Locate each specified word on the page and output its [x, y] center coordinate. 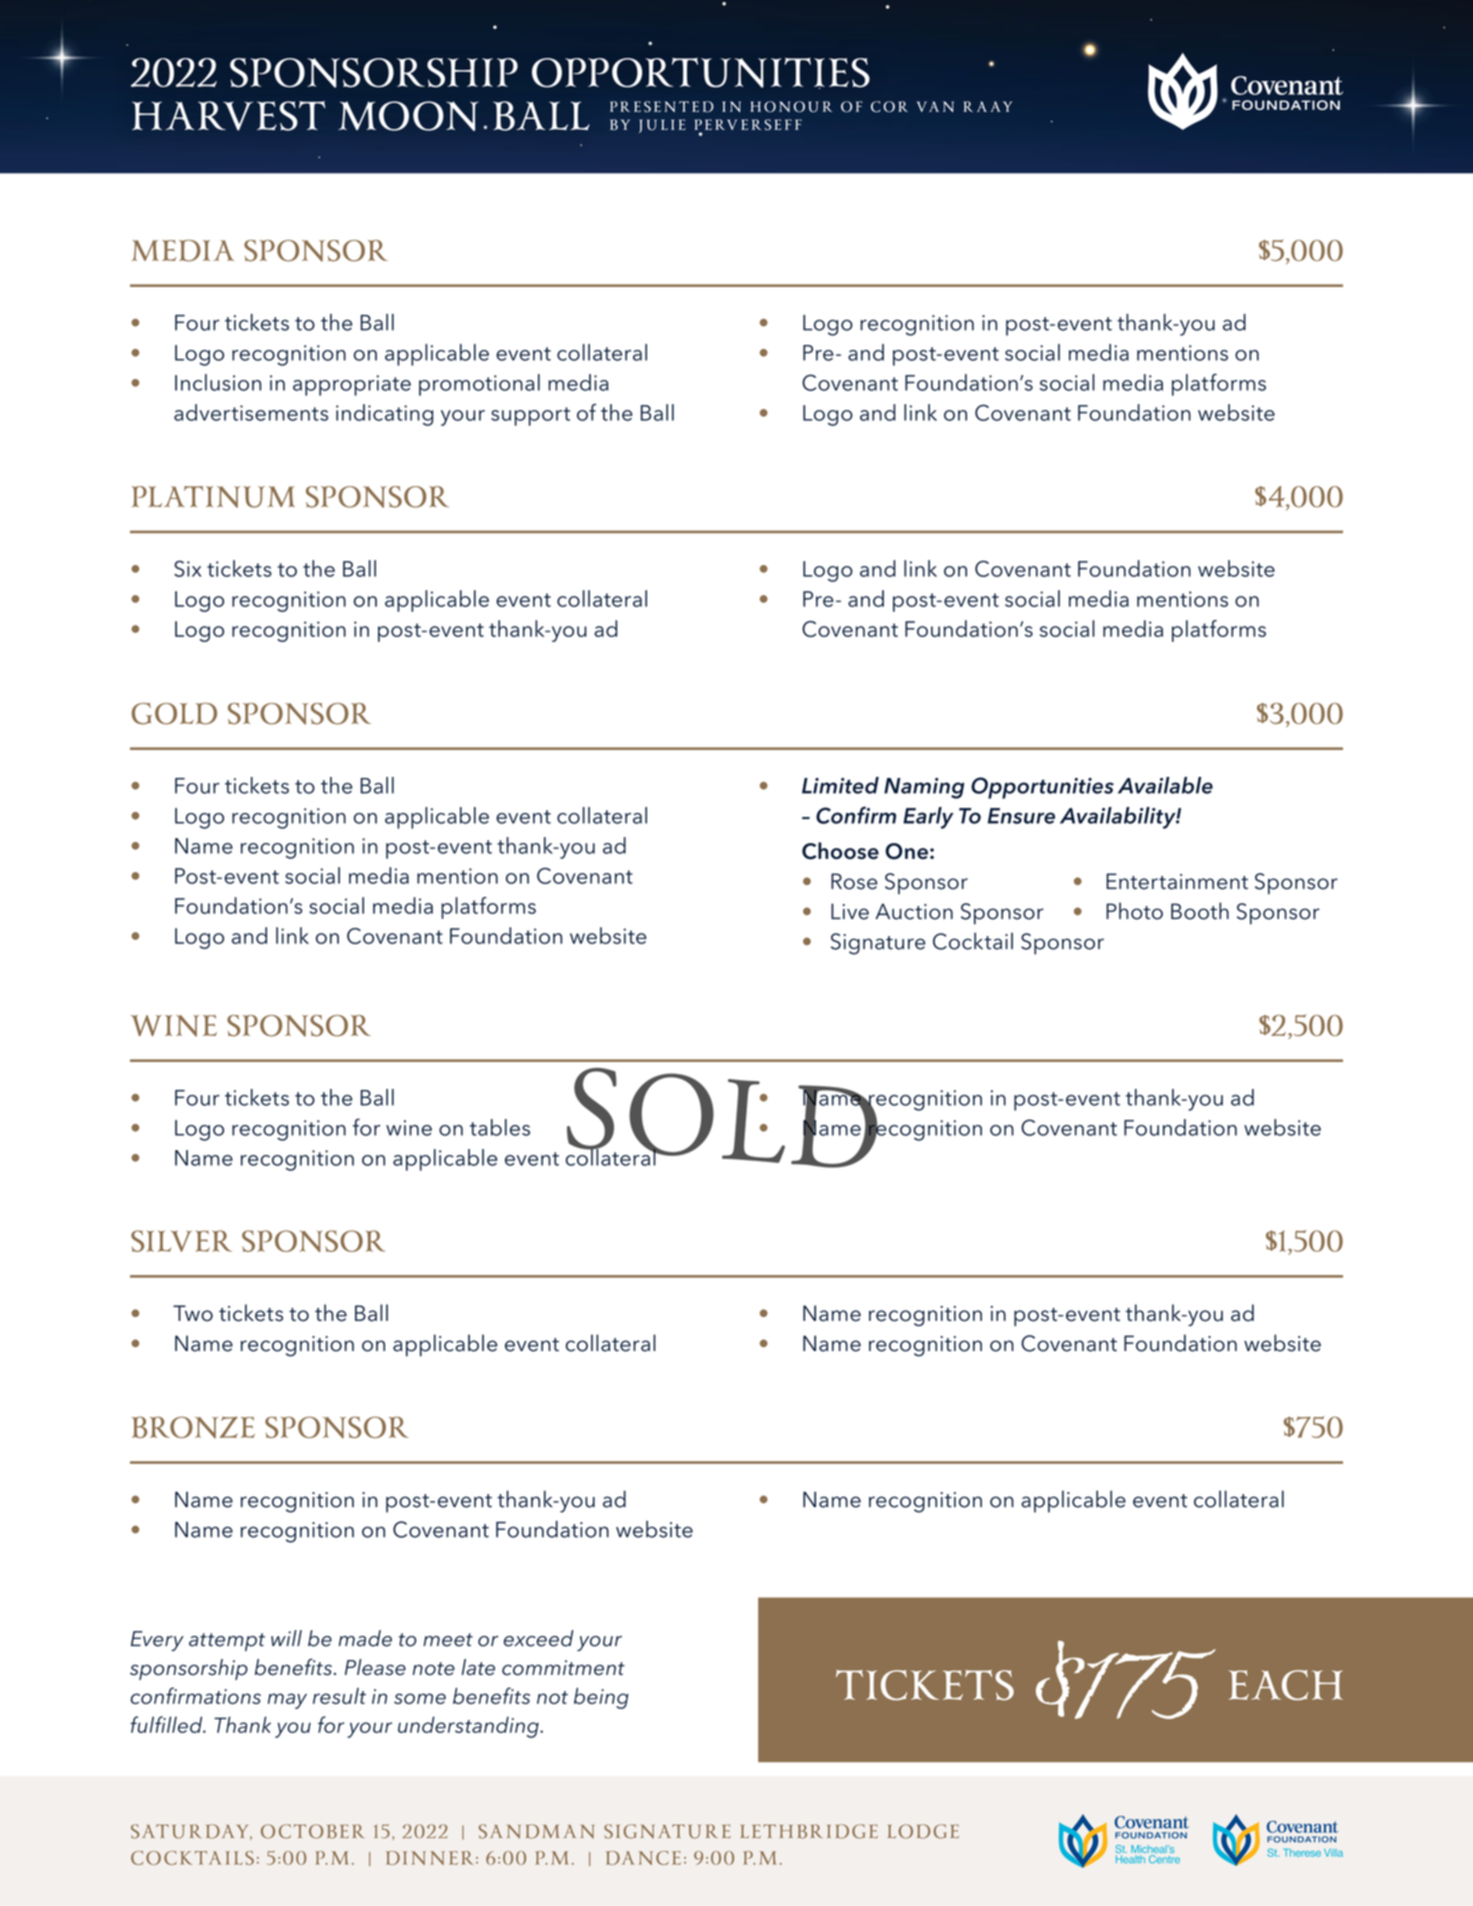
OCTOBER [312, 1831]
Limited [840, 785]
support [530, 416]
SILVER [181, 1241]
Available [1165, 785]
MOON [408, 116]
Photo [1134, 911]
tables [500, 1127]
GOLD [174, 714]
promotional [479, 385]
